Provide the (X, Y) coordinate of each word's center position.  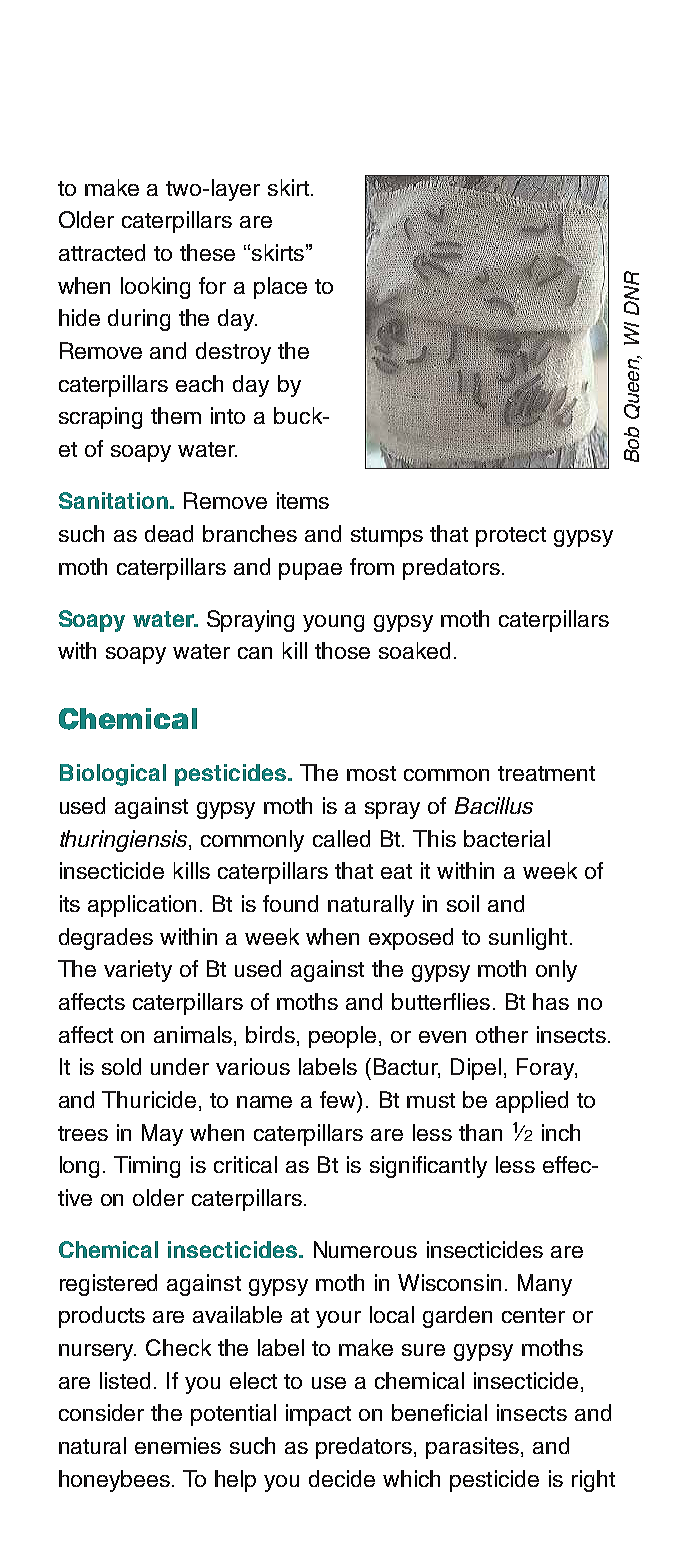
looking (155, 288)
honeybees (114, 1481)
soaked (414, 650)
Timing (147, 1167)
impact (318, 1415)
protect (511, 537)
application (142, 906)
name (264, 1102)
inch (561, 1132)
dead (169, 533)
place (280, 288)
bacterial (507, 838)
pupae (310, 571)
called (341, 838)
